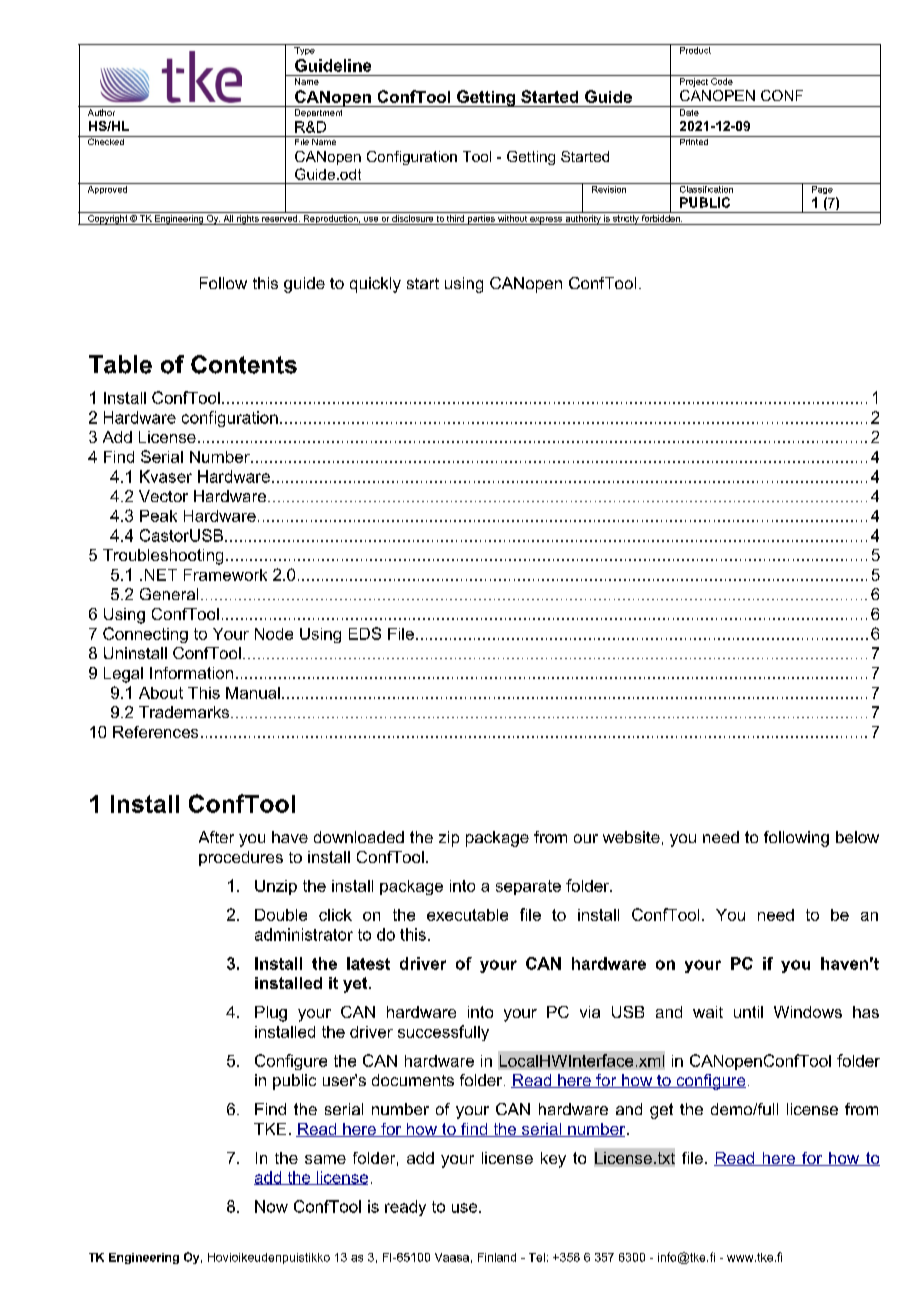  Describe the element at coordinates (722, 81) in the screenshot. I see `Code` at that location.
